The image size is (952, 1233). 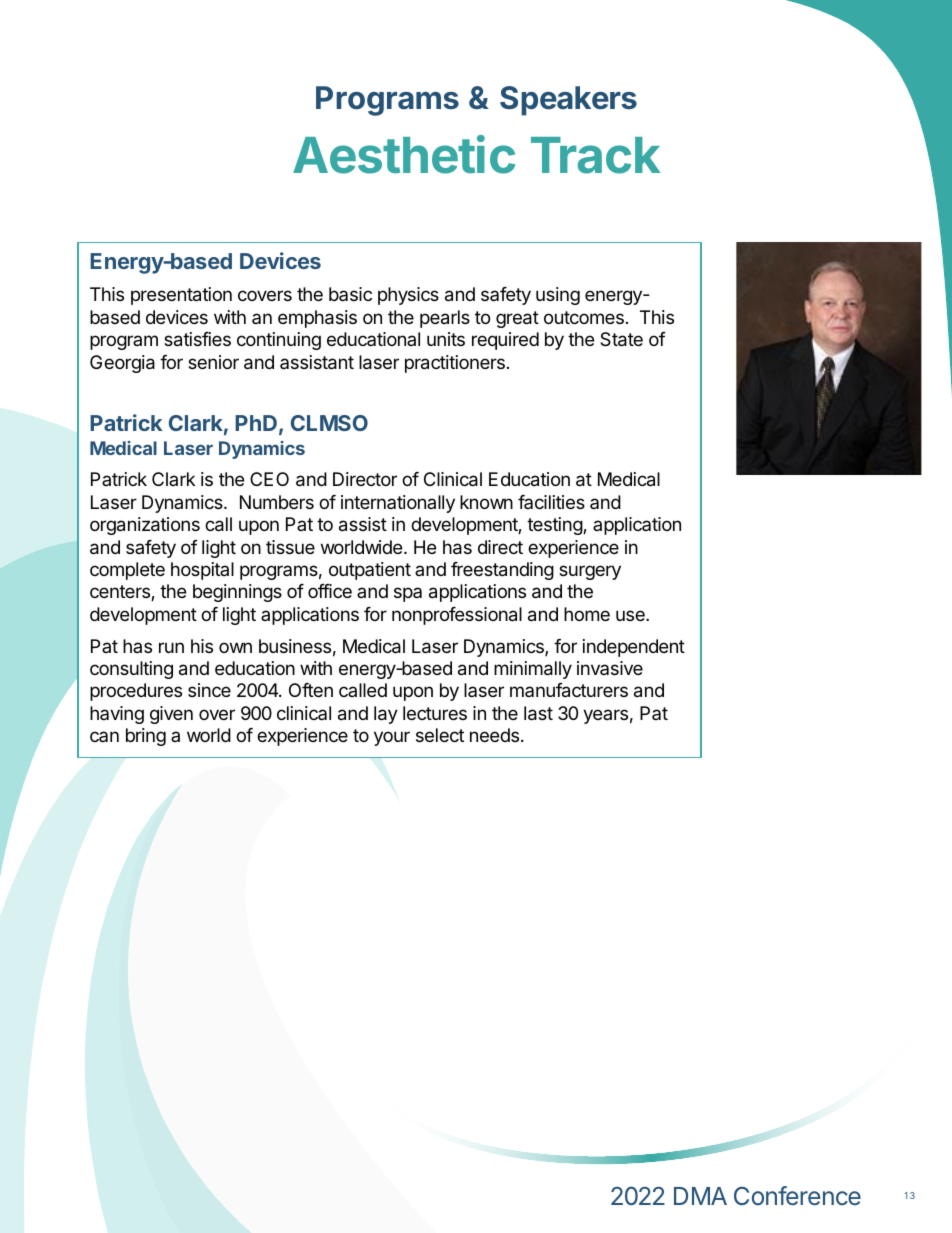 What do you see at coordinates (181, 296) in the document?
I see `presentation` at bounding box center [181, 296].
